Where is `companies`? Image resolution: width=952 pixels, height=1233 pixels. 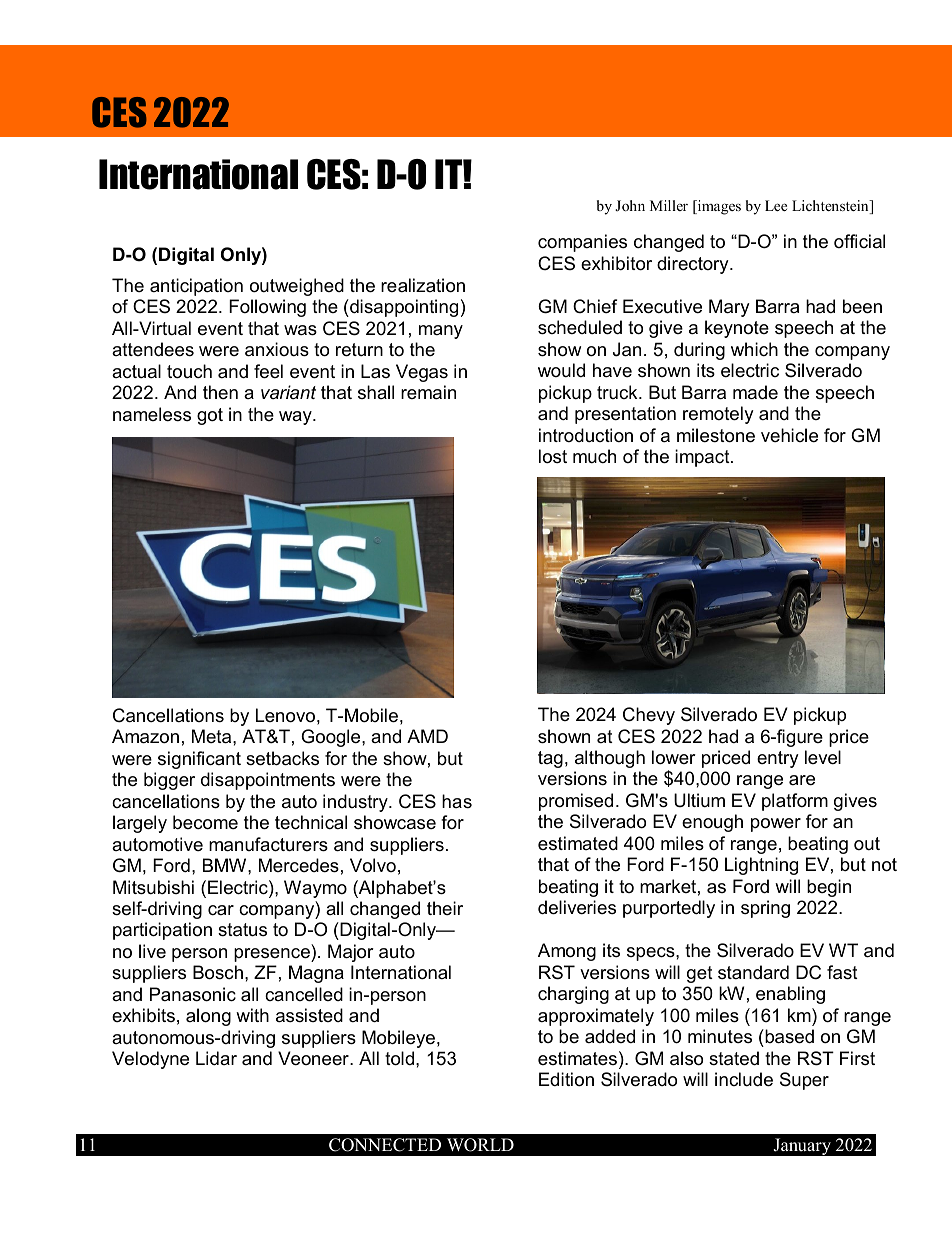
companies is located at coordinates (582, 243).
